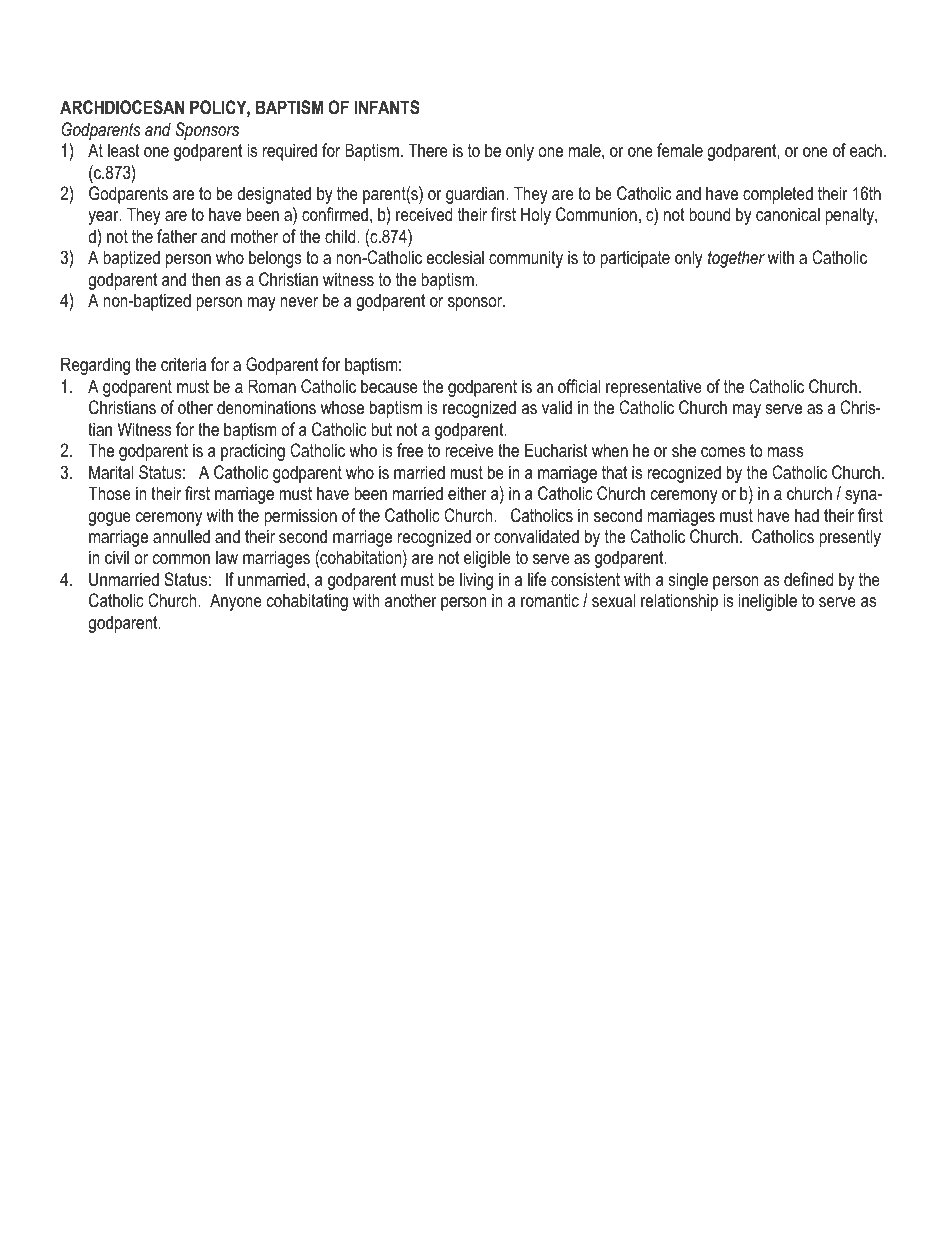 Image resolution: width=952 pixels, height=1233 pixels. I want to click on ecclesial, so click(455, 257).
